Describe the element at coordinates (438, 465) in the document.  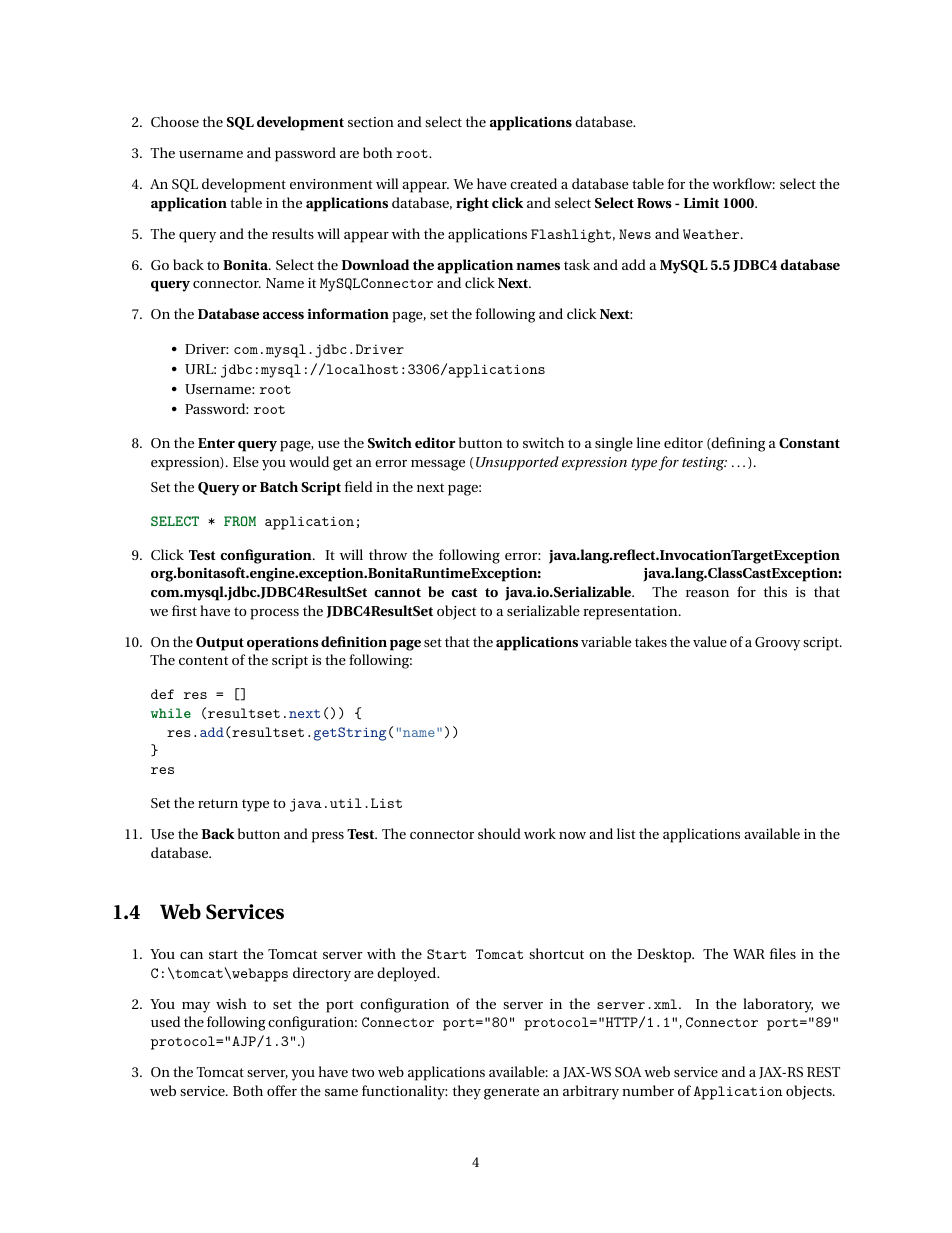
I see `message` at that location.
